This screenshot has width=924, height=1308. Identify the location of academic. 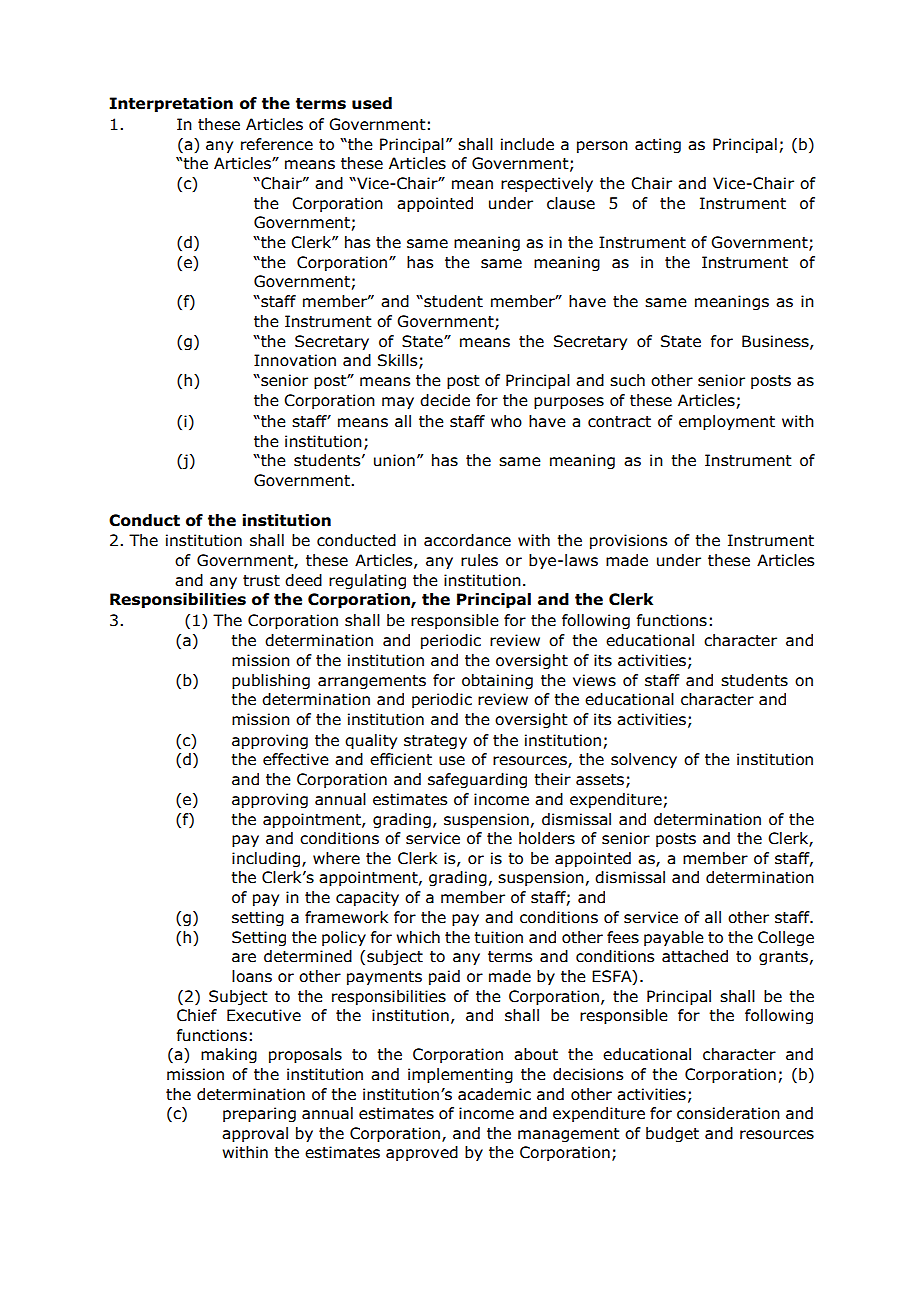
(494, 1094).
